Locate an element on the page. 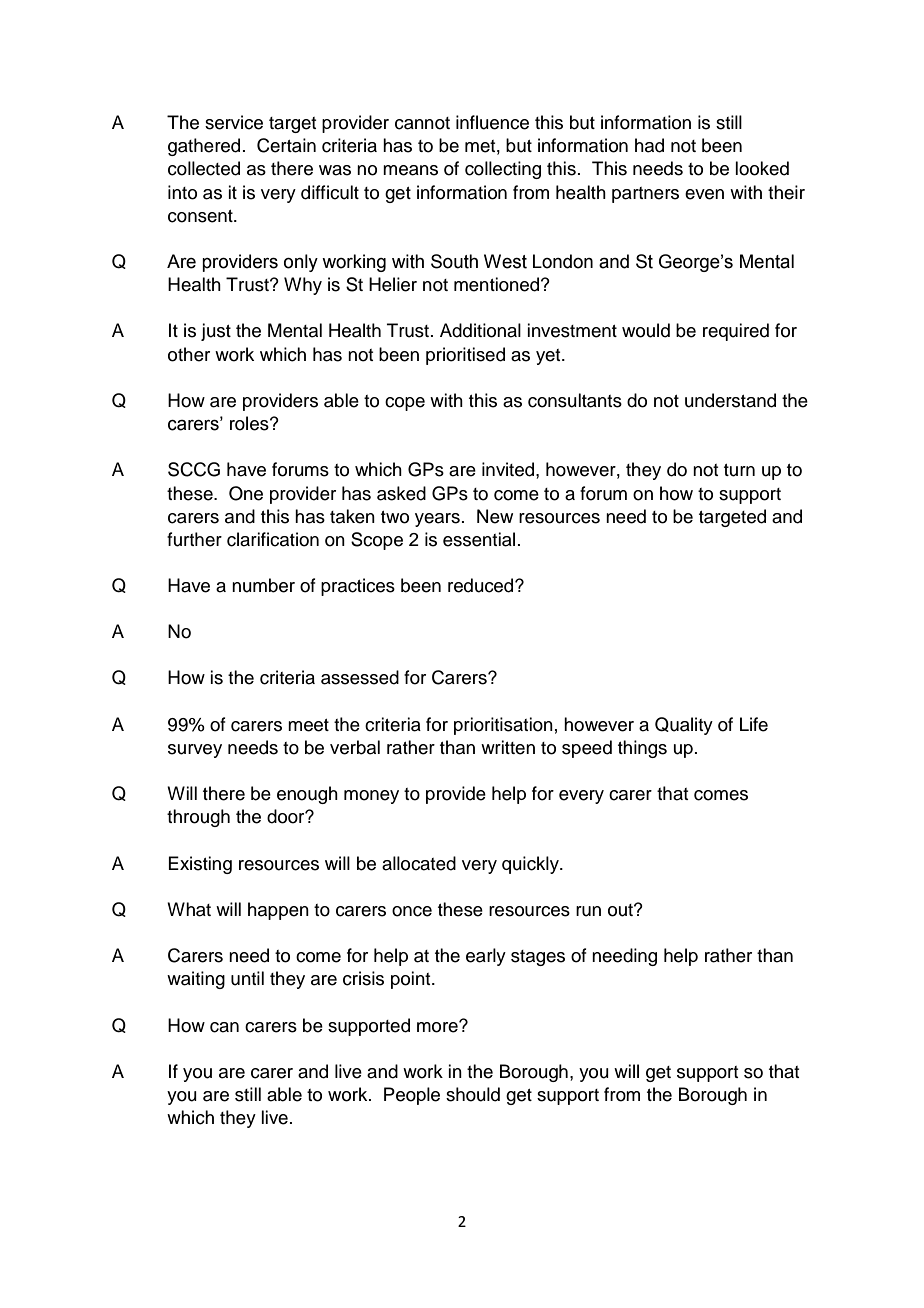 This page has width=924, height=1308. Quality is located at coordinates (684, 726).
